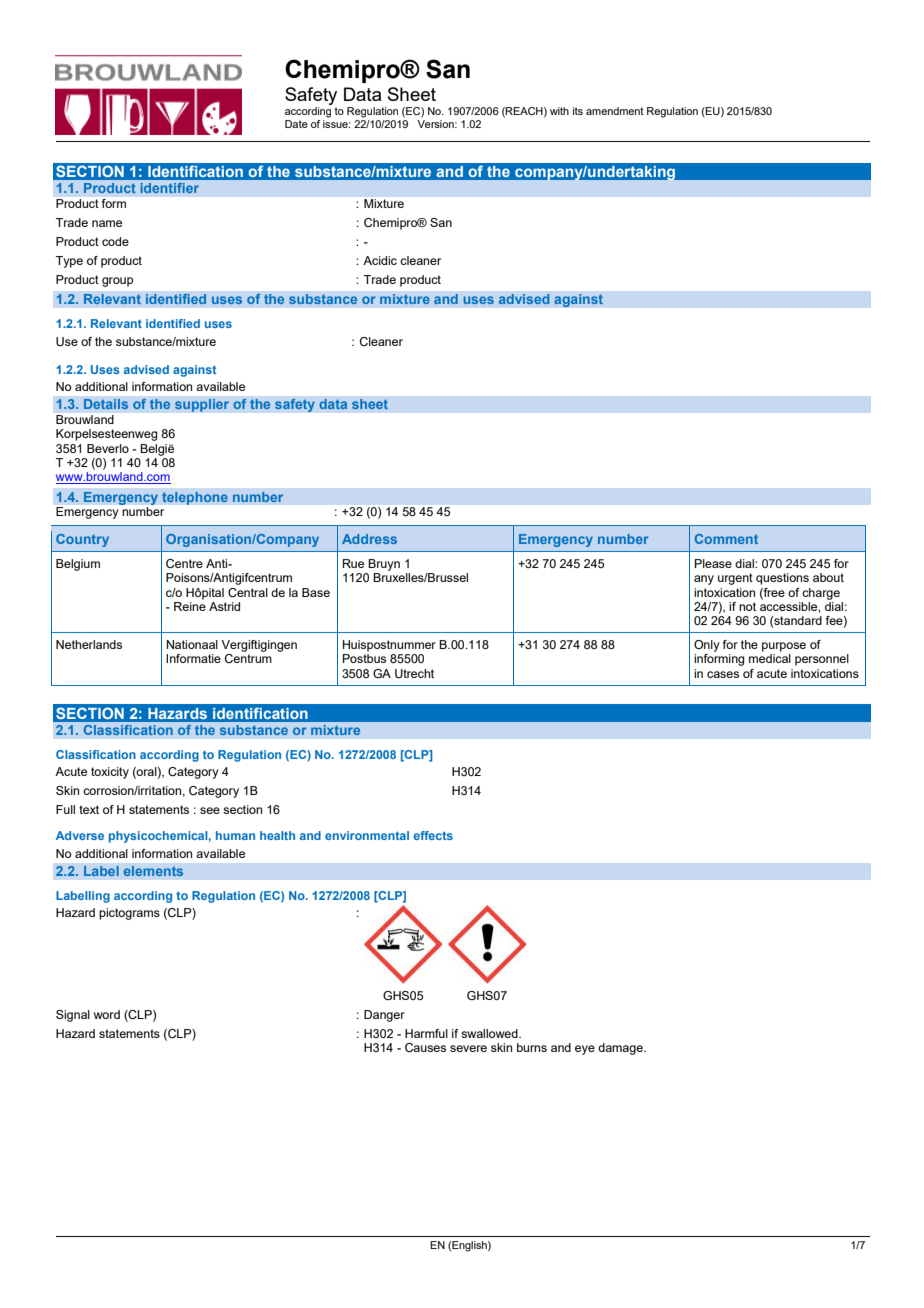  What do you see at coordinates (559, 111) in the screenshot?
I see `with` at bounding box center [559, 111].
